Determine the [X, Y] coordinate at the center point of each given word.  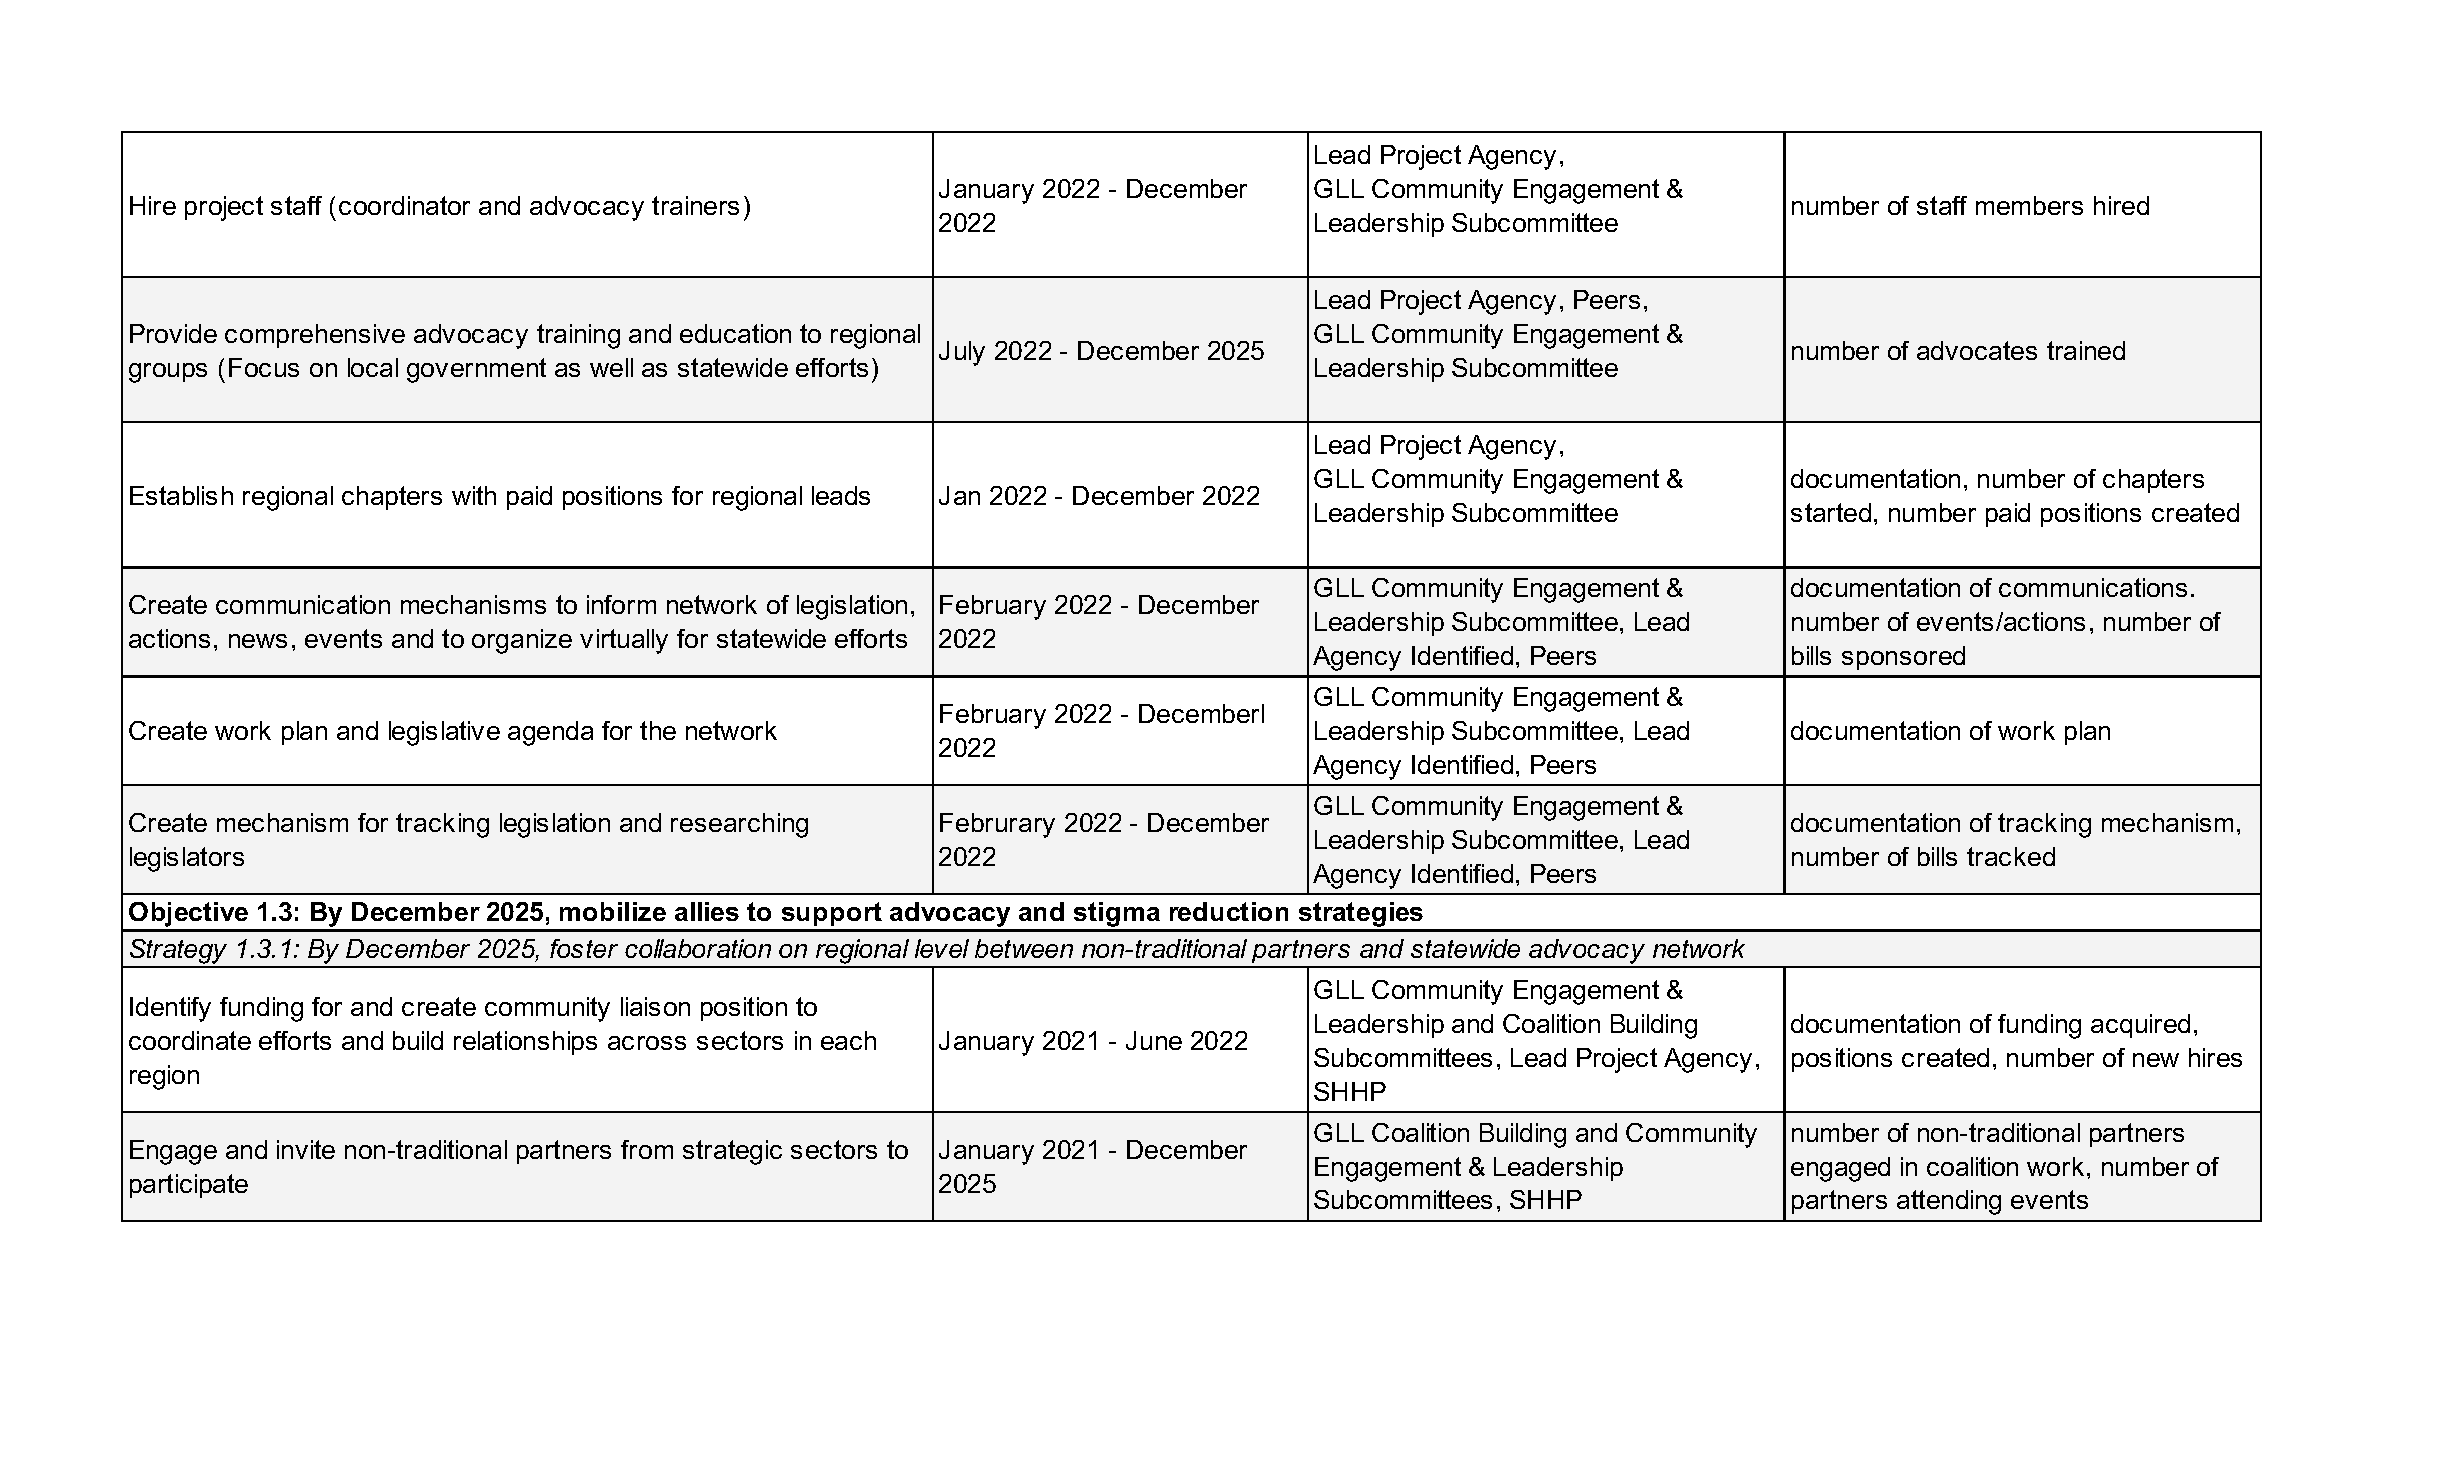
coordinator [404, 205]
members [2029, 205]
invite [306, 1149]
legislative [444, 733]
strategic [732, 1152]
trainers [695, 205]
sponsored [1903, 658]
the [658, 730]
